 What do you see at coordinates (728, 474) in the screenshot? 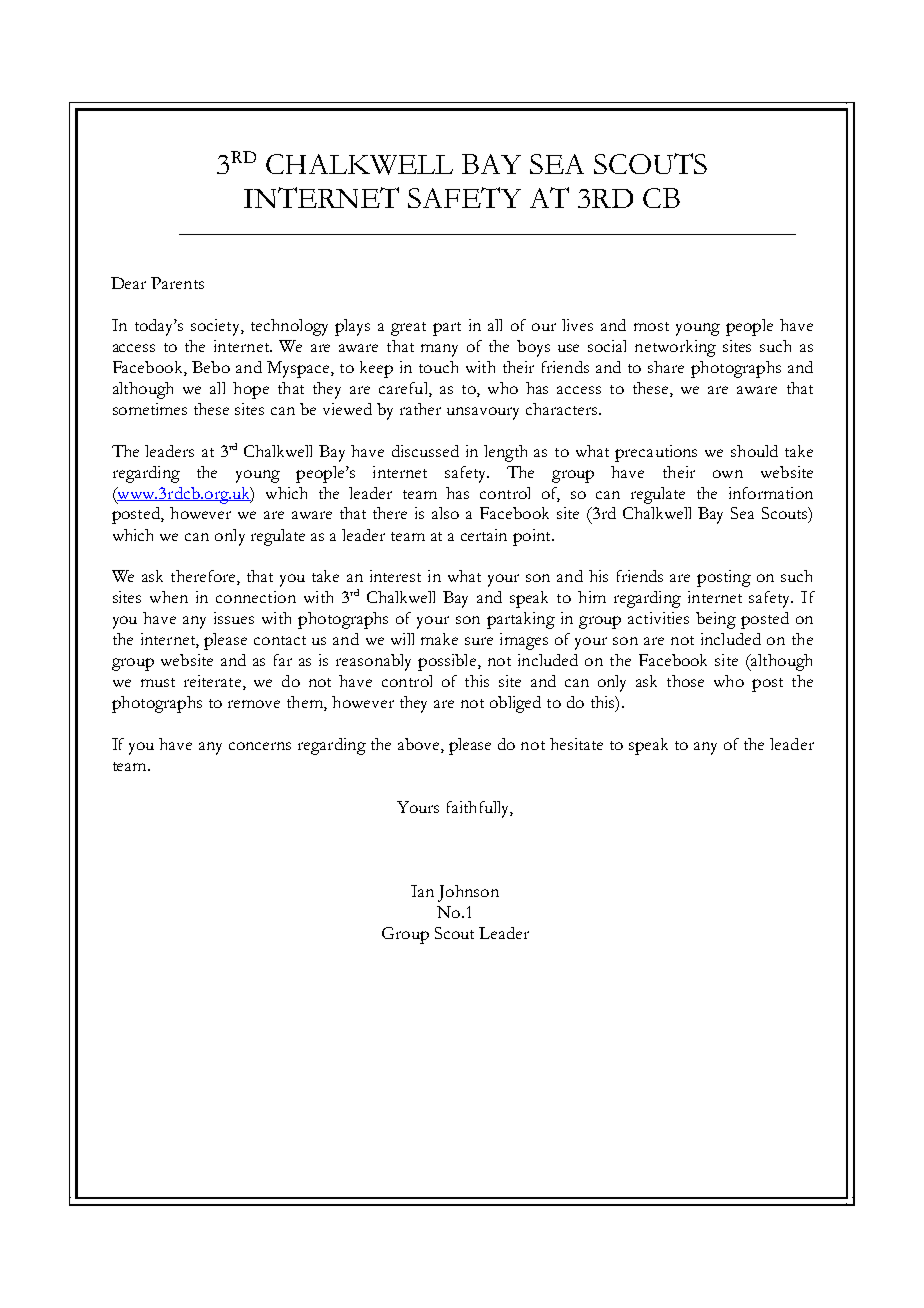
I see `own` at bounding box center [728, 474].
